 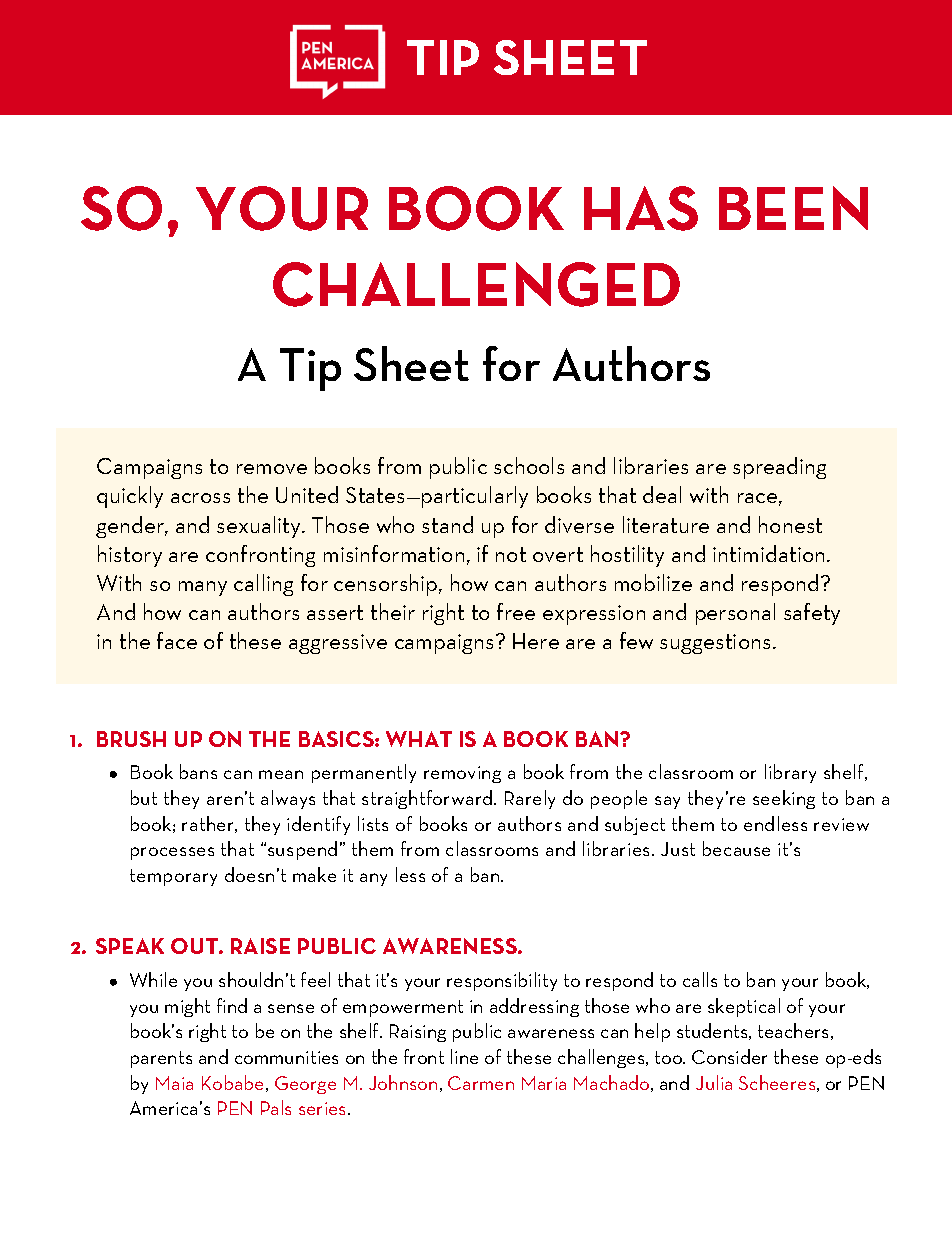 What do you see at coordinates (641, 208) in the document?
I see `HAS` at bounding box center [641, 208].
